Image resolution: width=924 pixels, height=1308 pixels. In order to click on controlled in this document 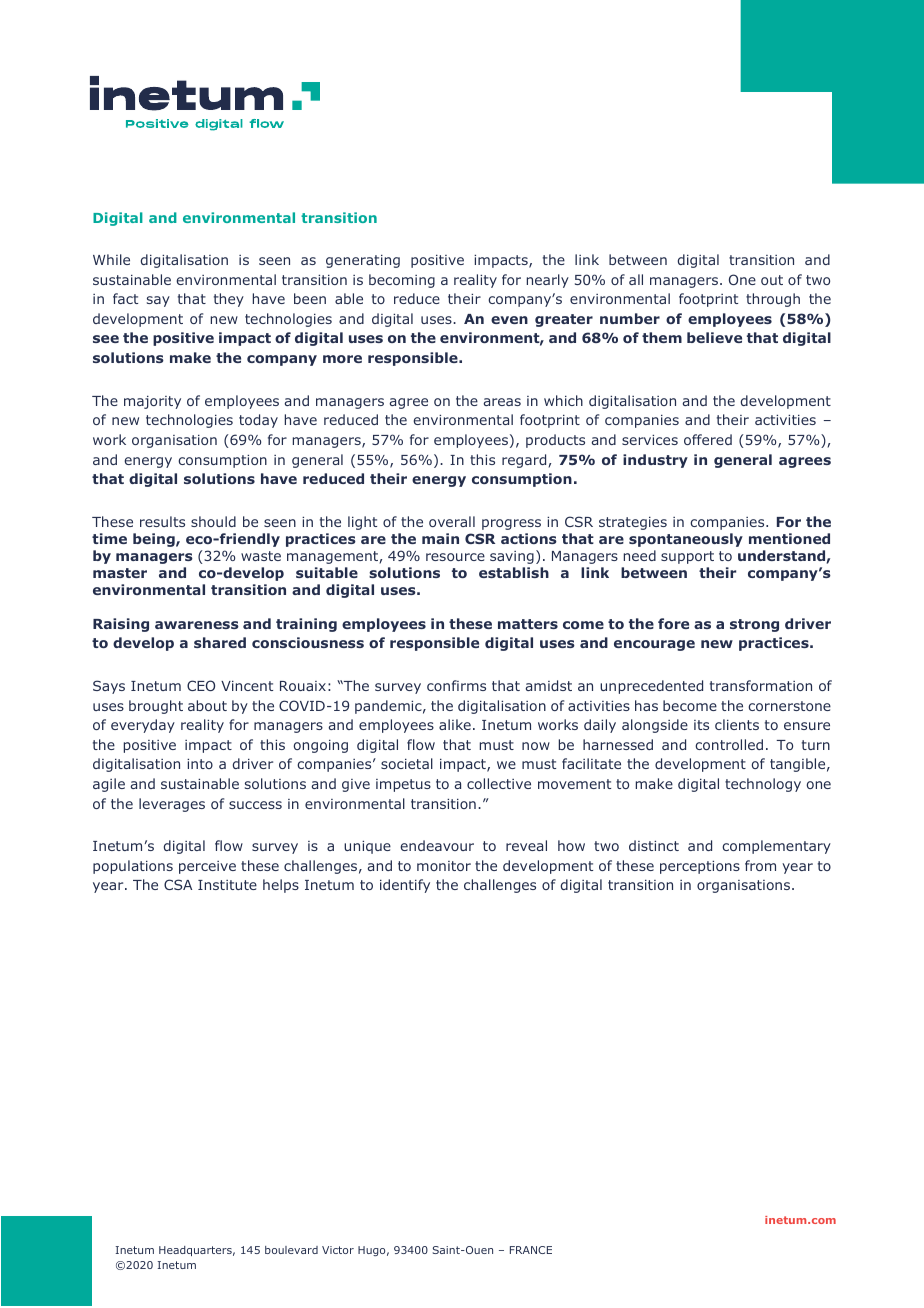, I will do `click(729, 744)`.
